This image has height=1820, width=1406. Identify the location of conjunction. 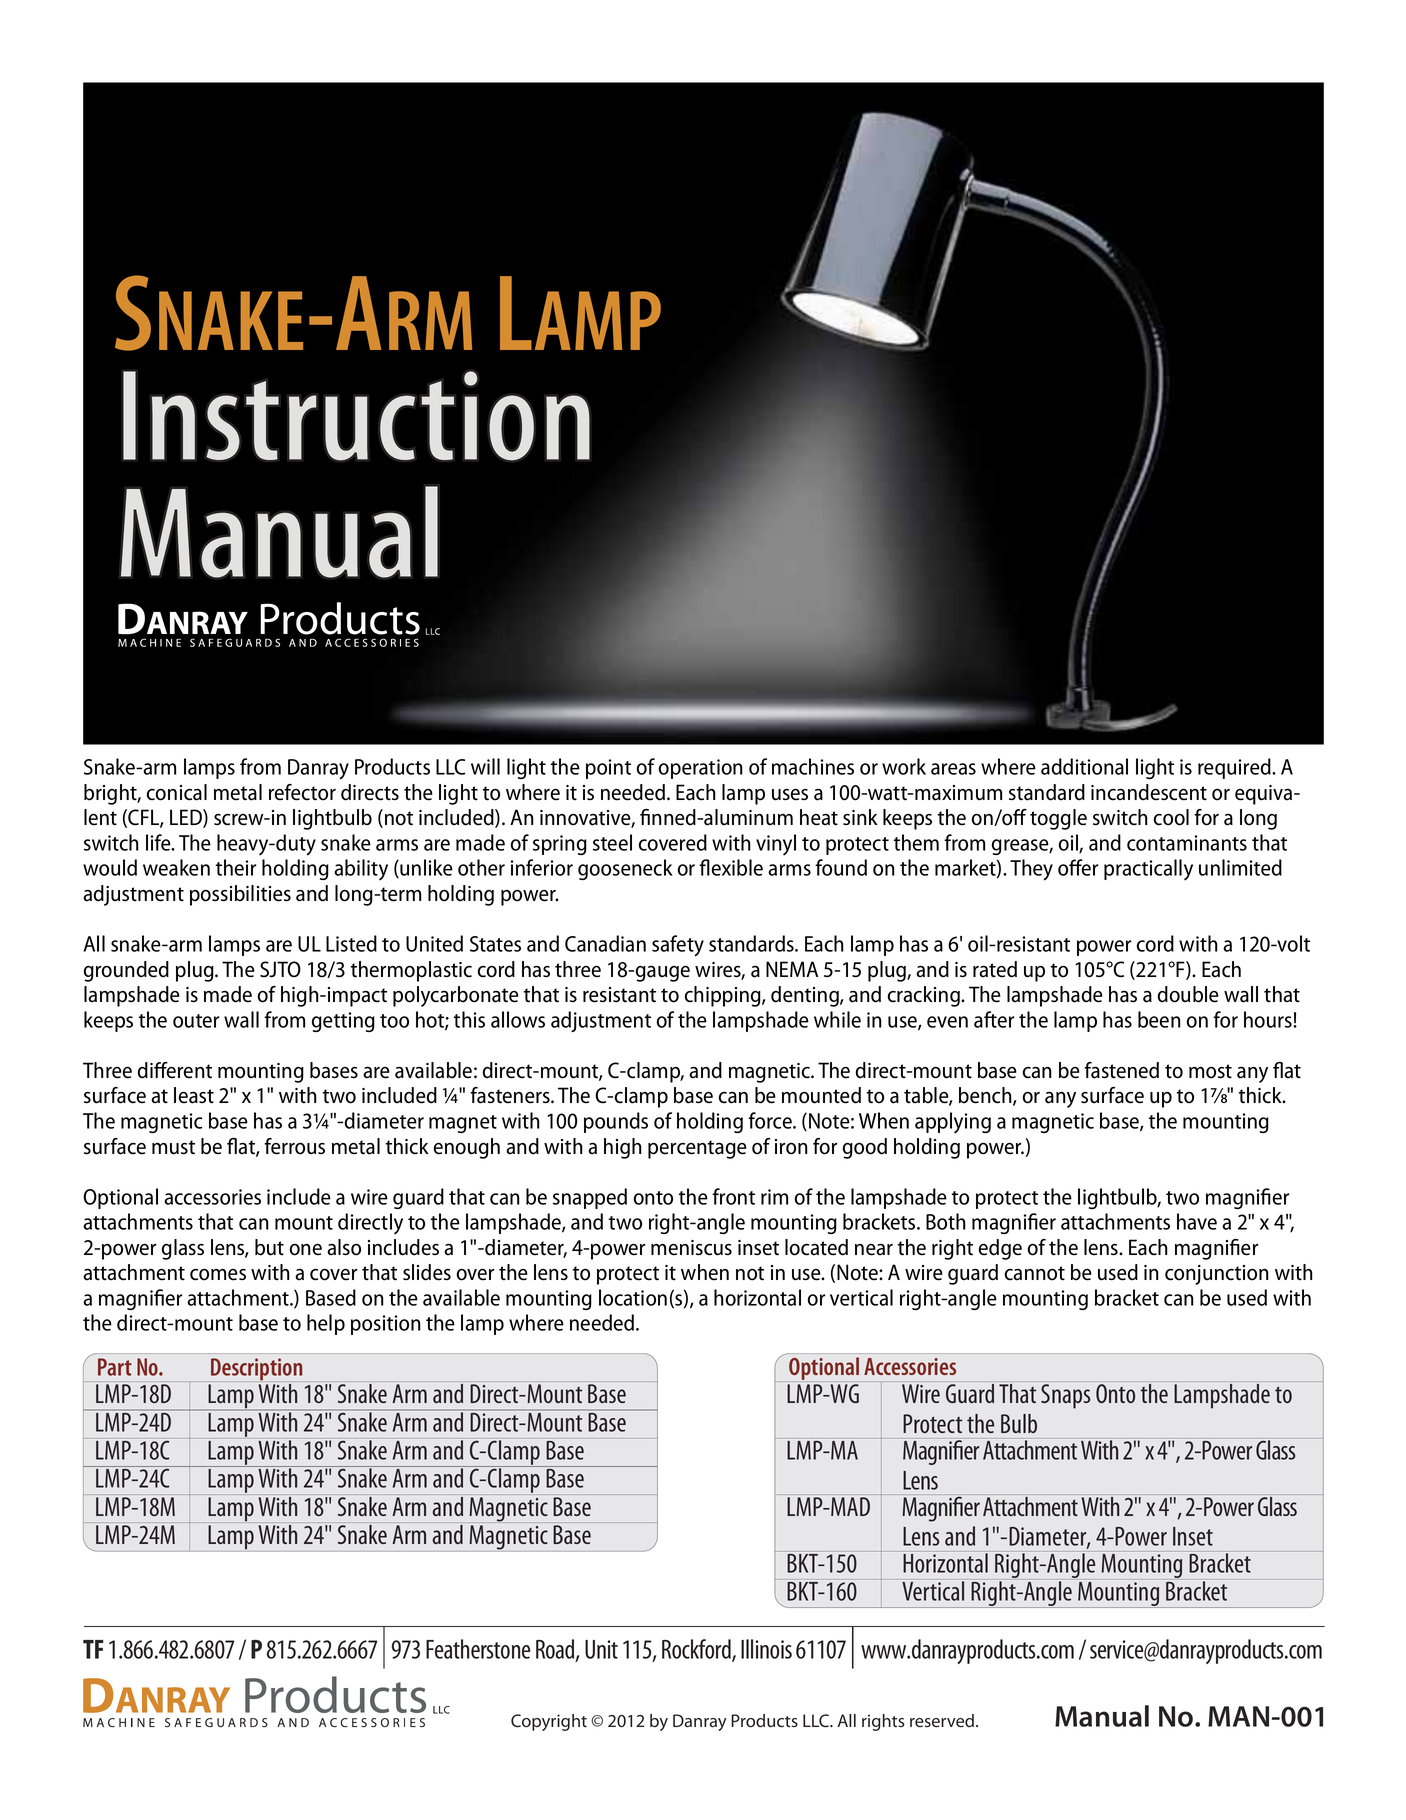
(1217, 1275).
